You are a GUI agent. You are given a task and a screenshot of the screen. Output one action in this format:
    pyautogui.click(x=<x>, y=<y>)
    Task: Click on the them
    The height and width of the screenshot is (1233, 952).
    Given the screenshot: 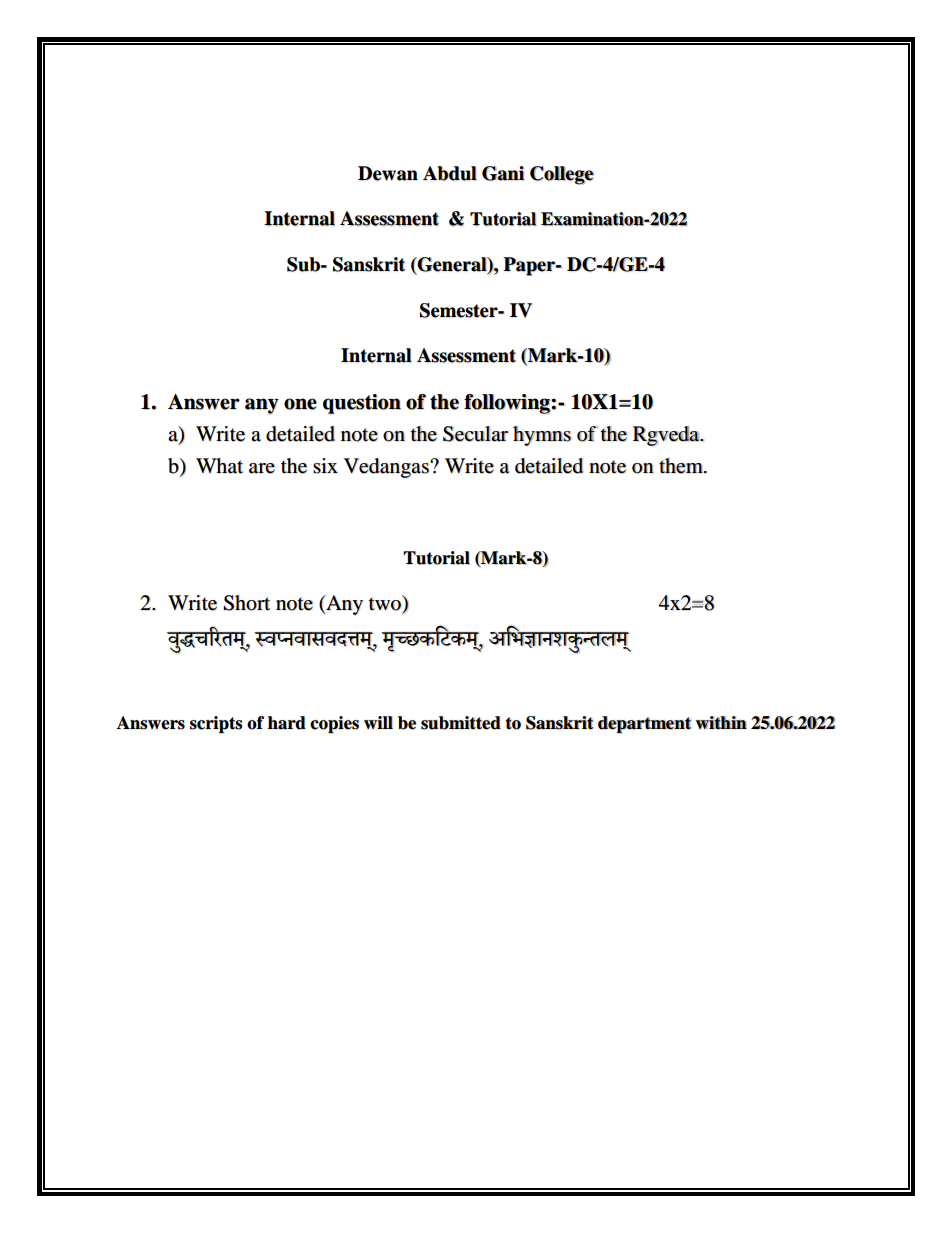 What is the action you would take?
    pyautogui.click(x=682, y=466)
